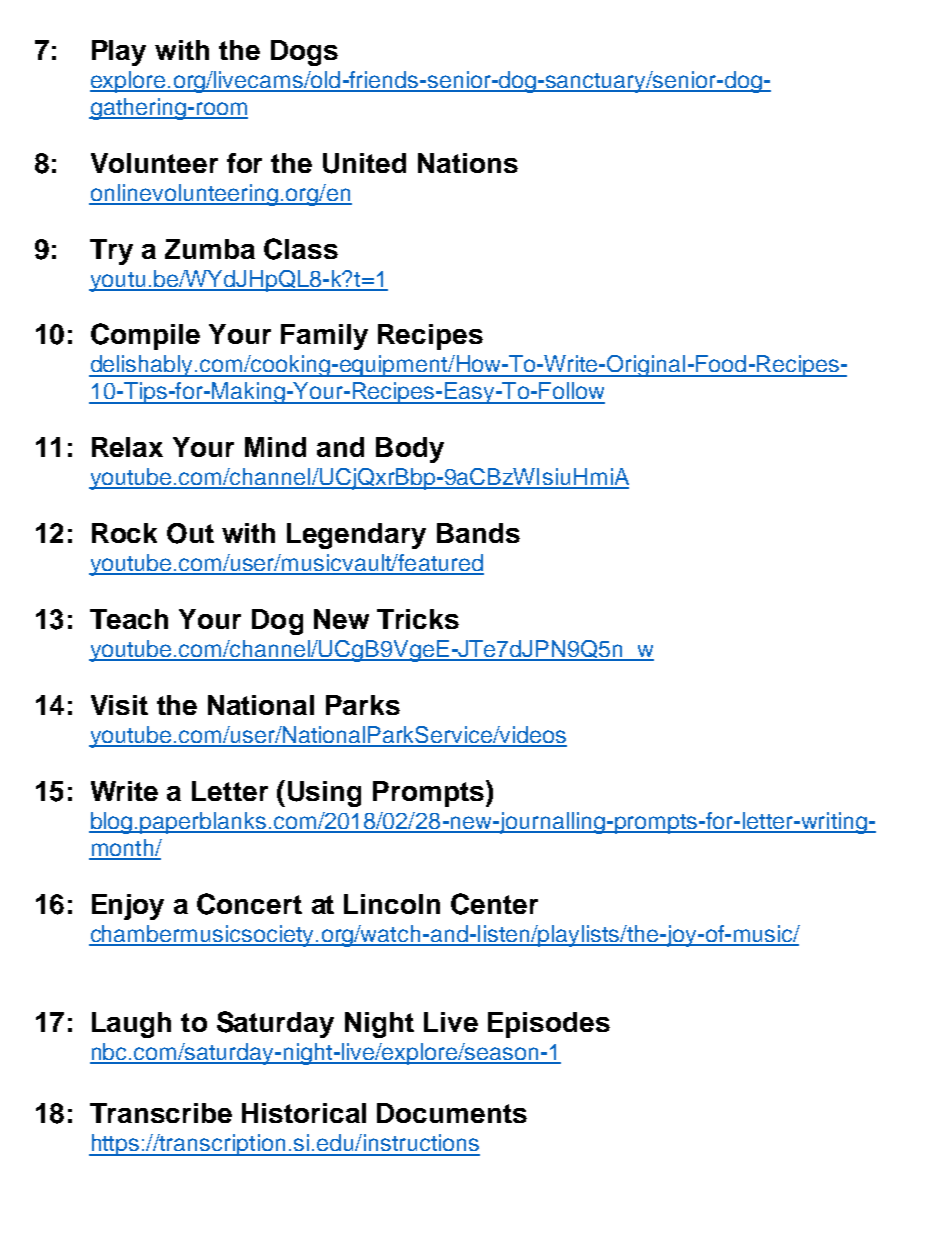 The width and height of the page is (952, 1233). I want to click on Transcribe, so click(161, 1113).
